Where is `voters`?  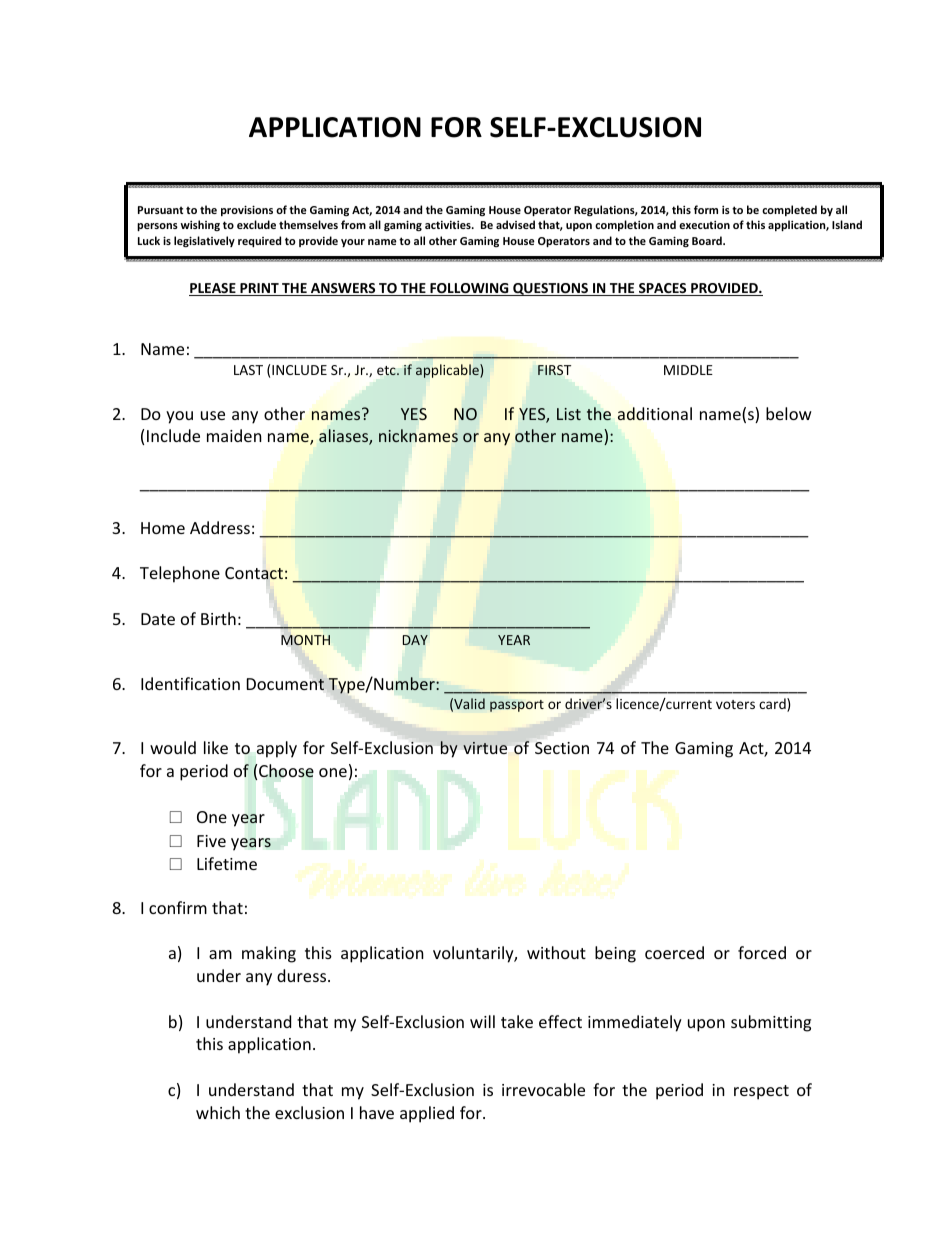
voters is located at coordinates (735, 704).
